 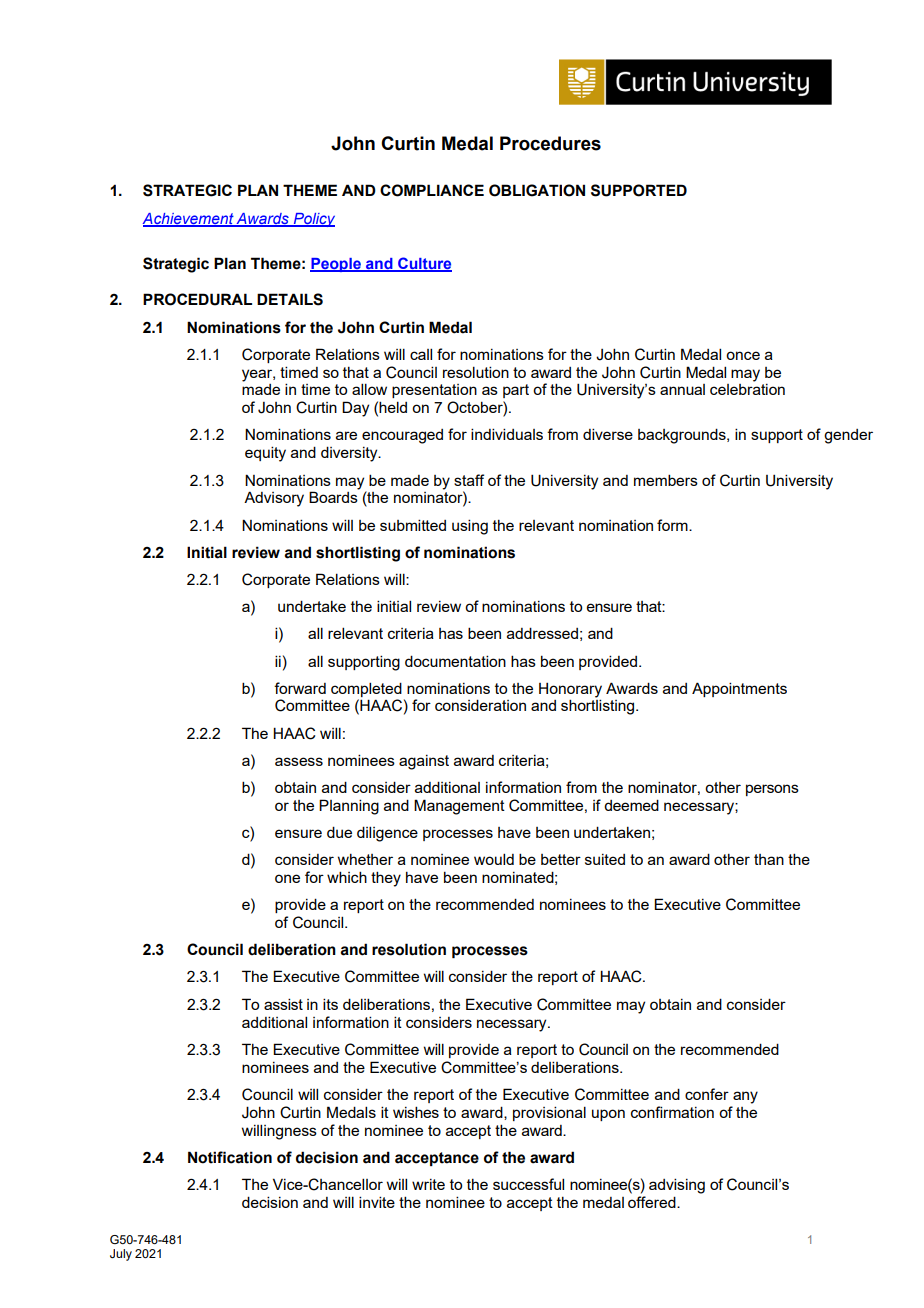 I want to click on Achievement, so click(x=189, y=219).
